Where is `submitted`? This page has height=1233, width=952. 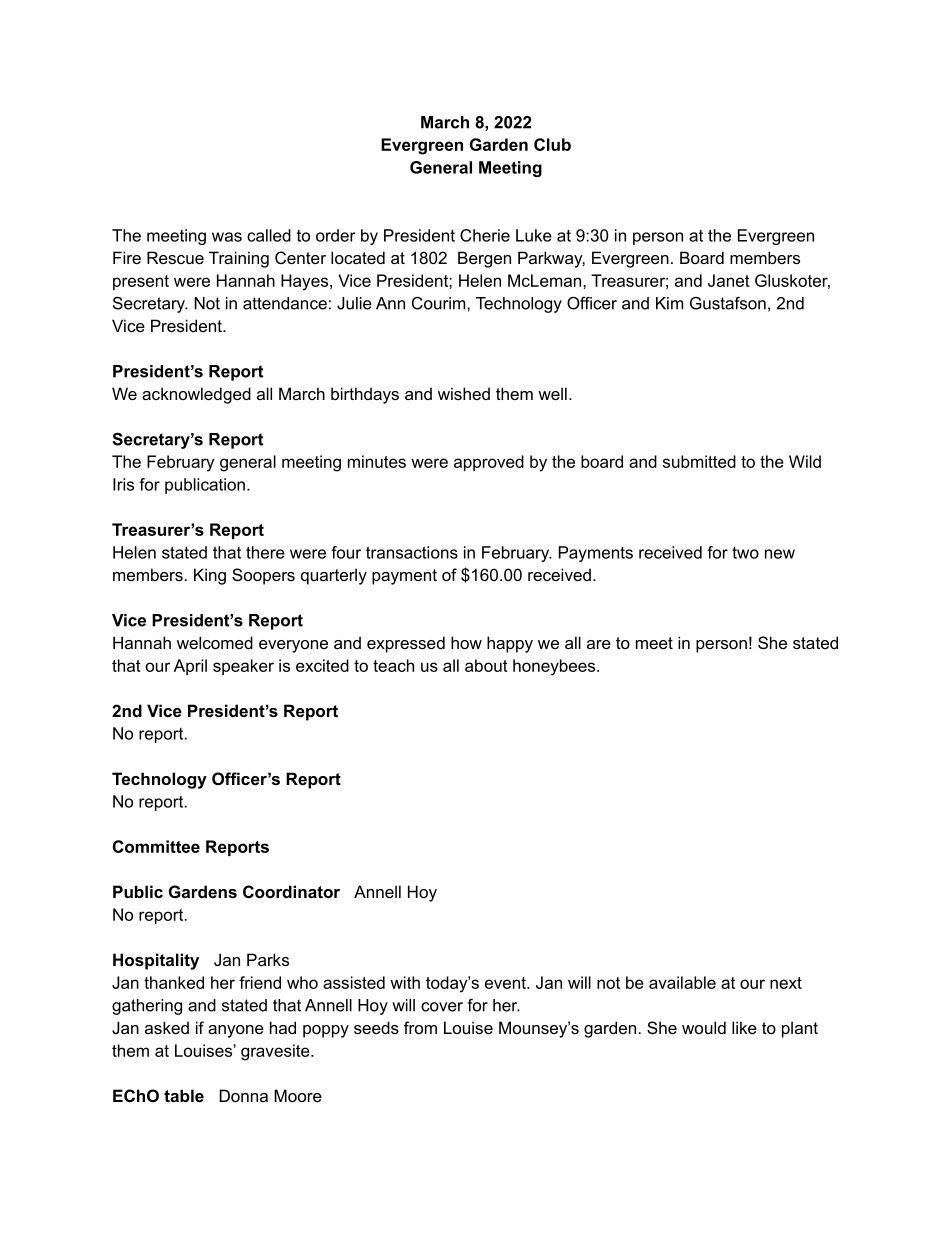 submitted is located at coordinates (699, 461).
